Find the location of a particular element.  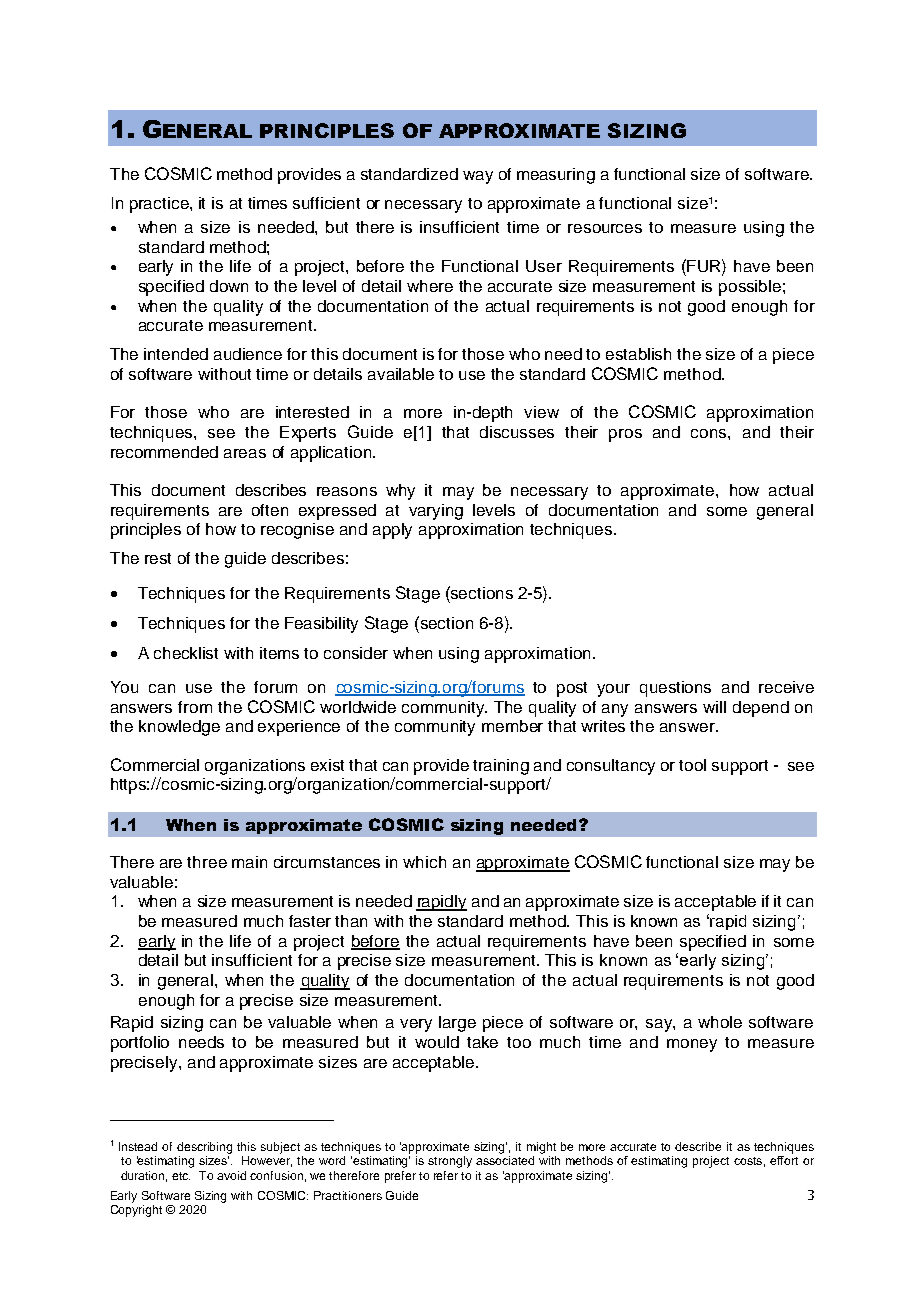

from is located at coordinates (195, 707).
